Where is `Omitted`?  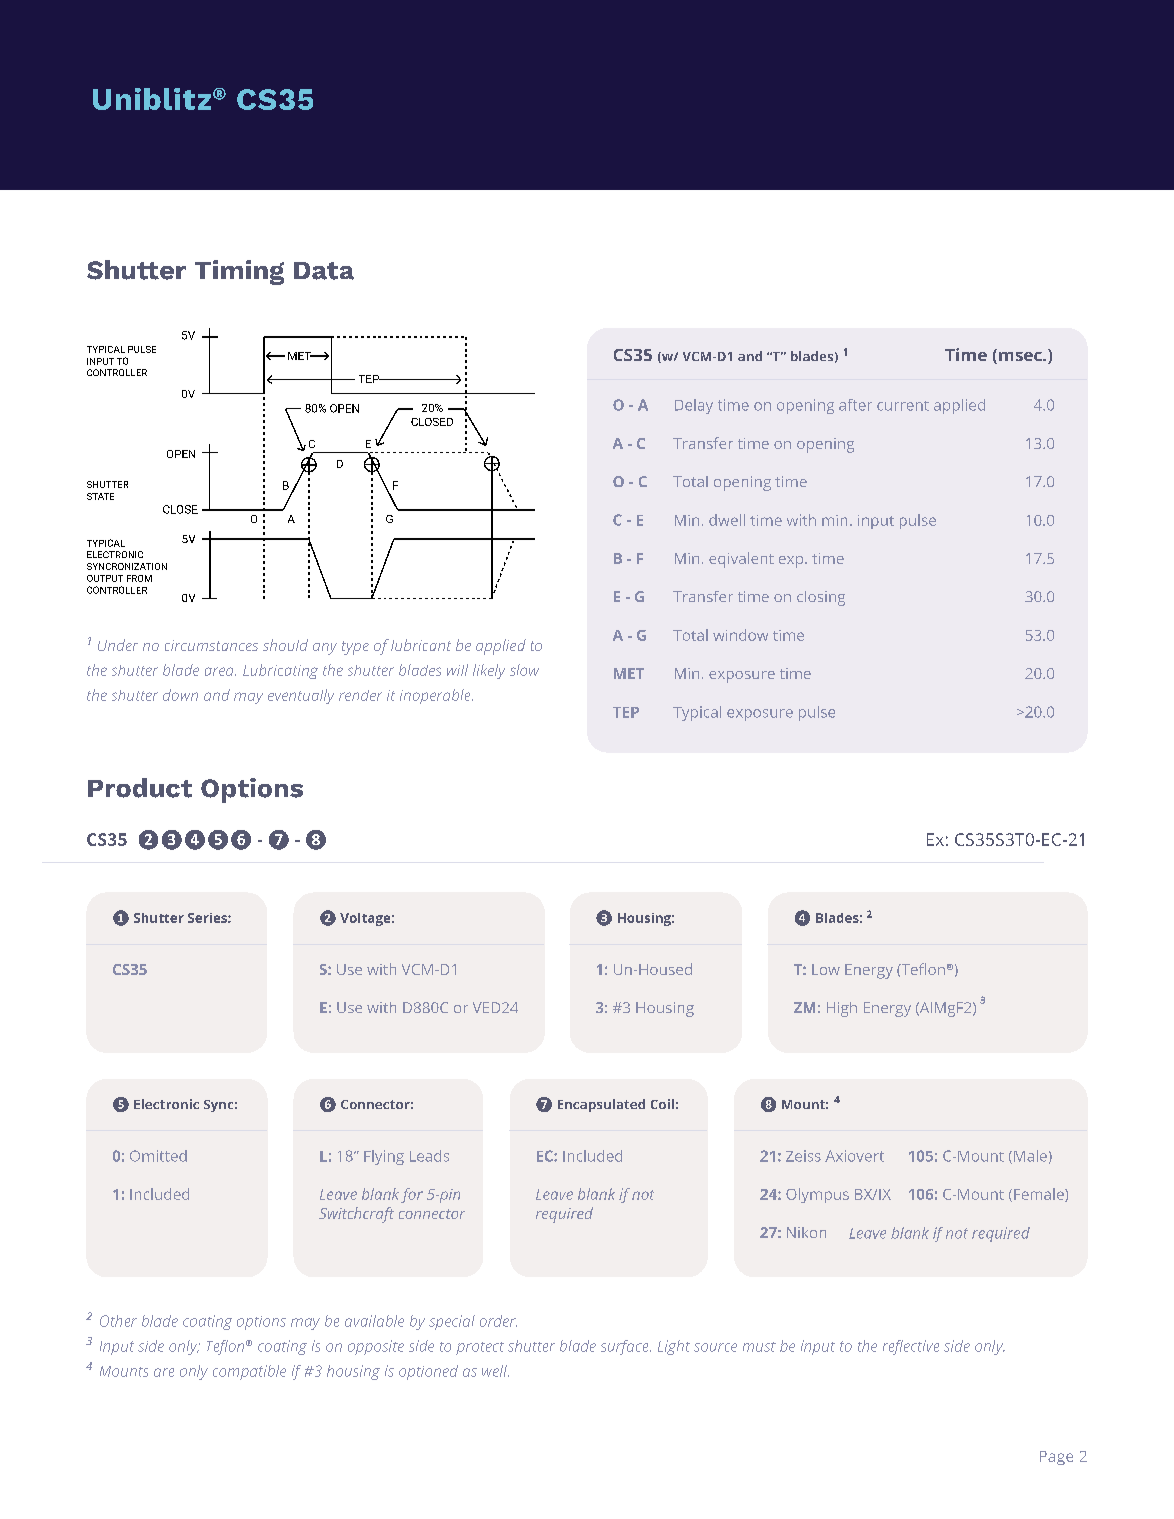 Omitted is located at coordinates (158, 1156).
